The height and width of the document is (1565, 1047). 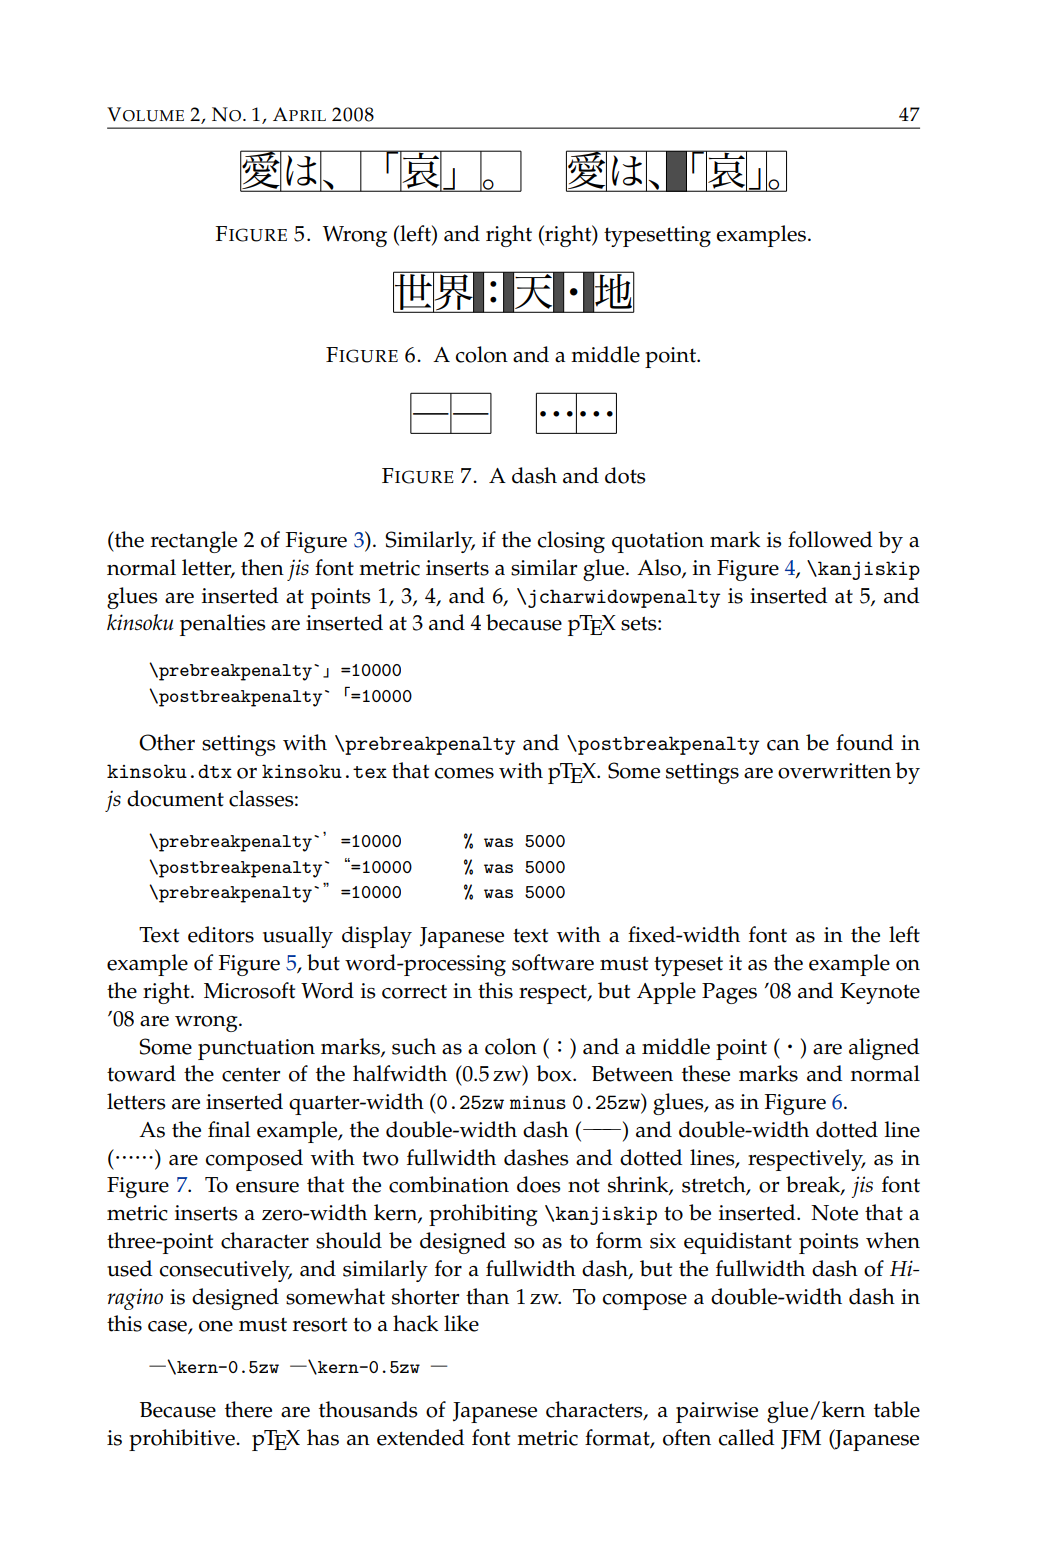 I want to click on does, so click(x=539, y=1184).
